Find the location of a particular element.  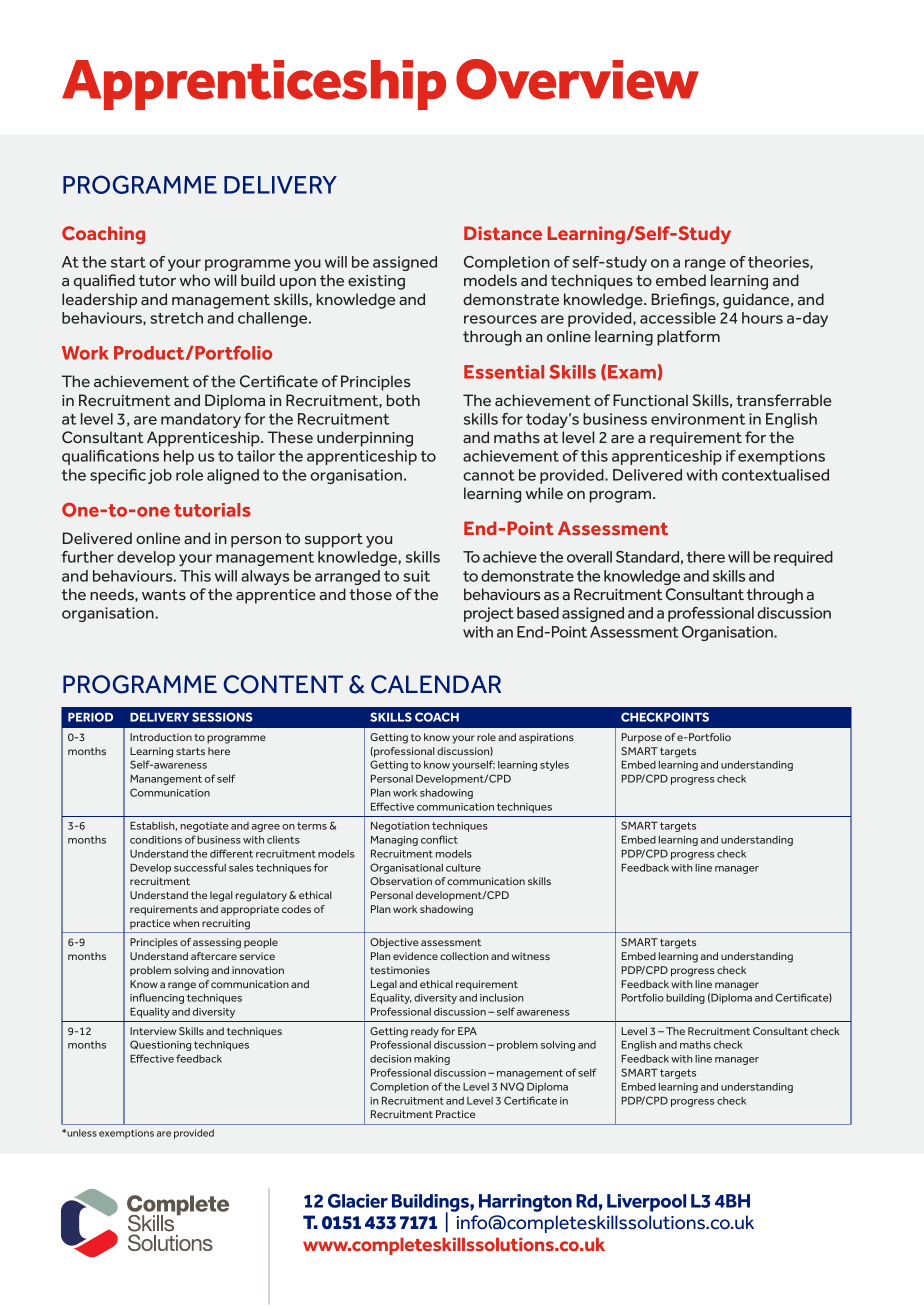

project is located at coordinates (489, 614).
